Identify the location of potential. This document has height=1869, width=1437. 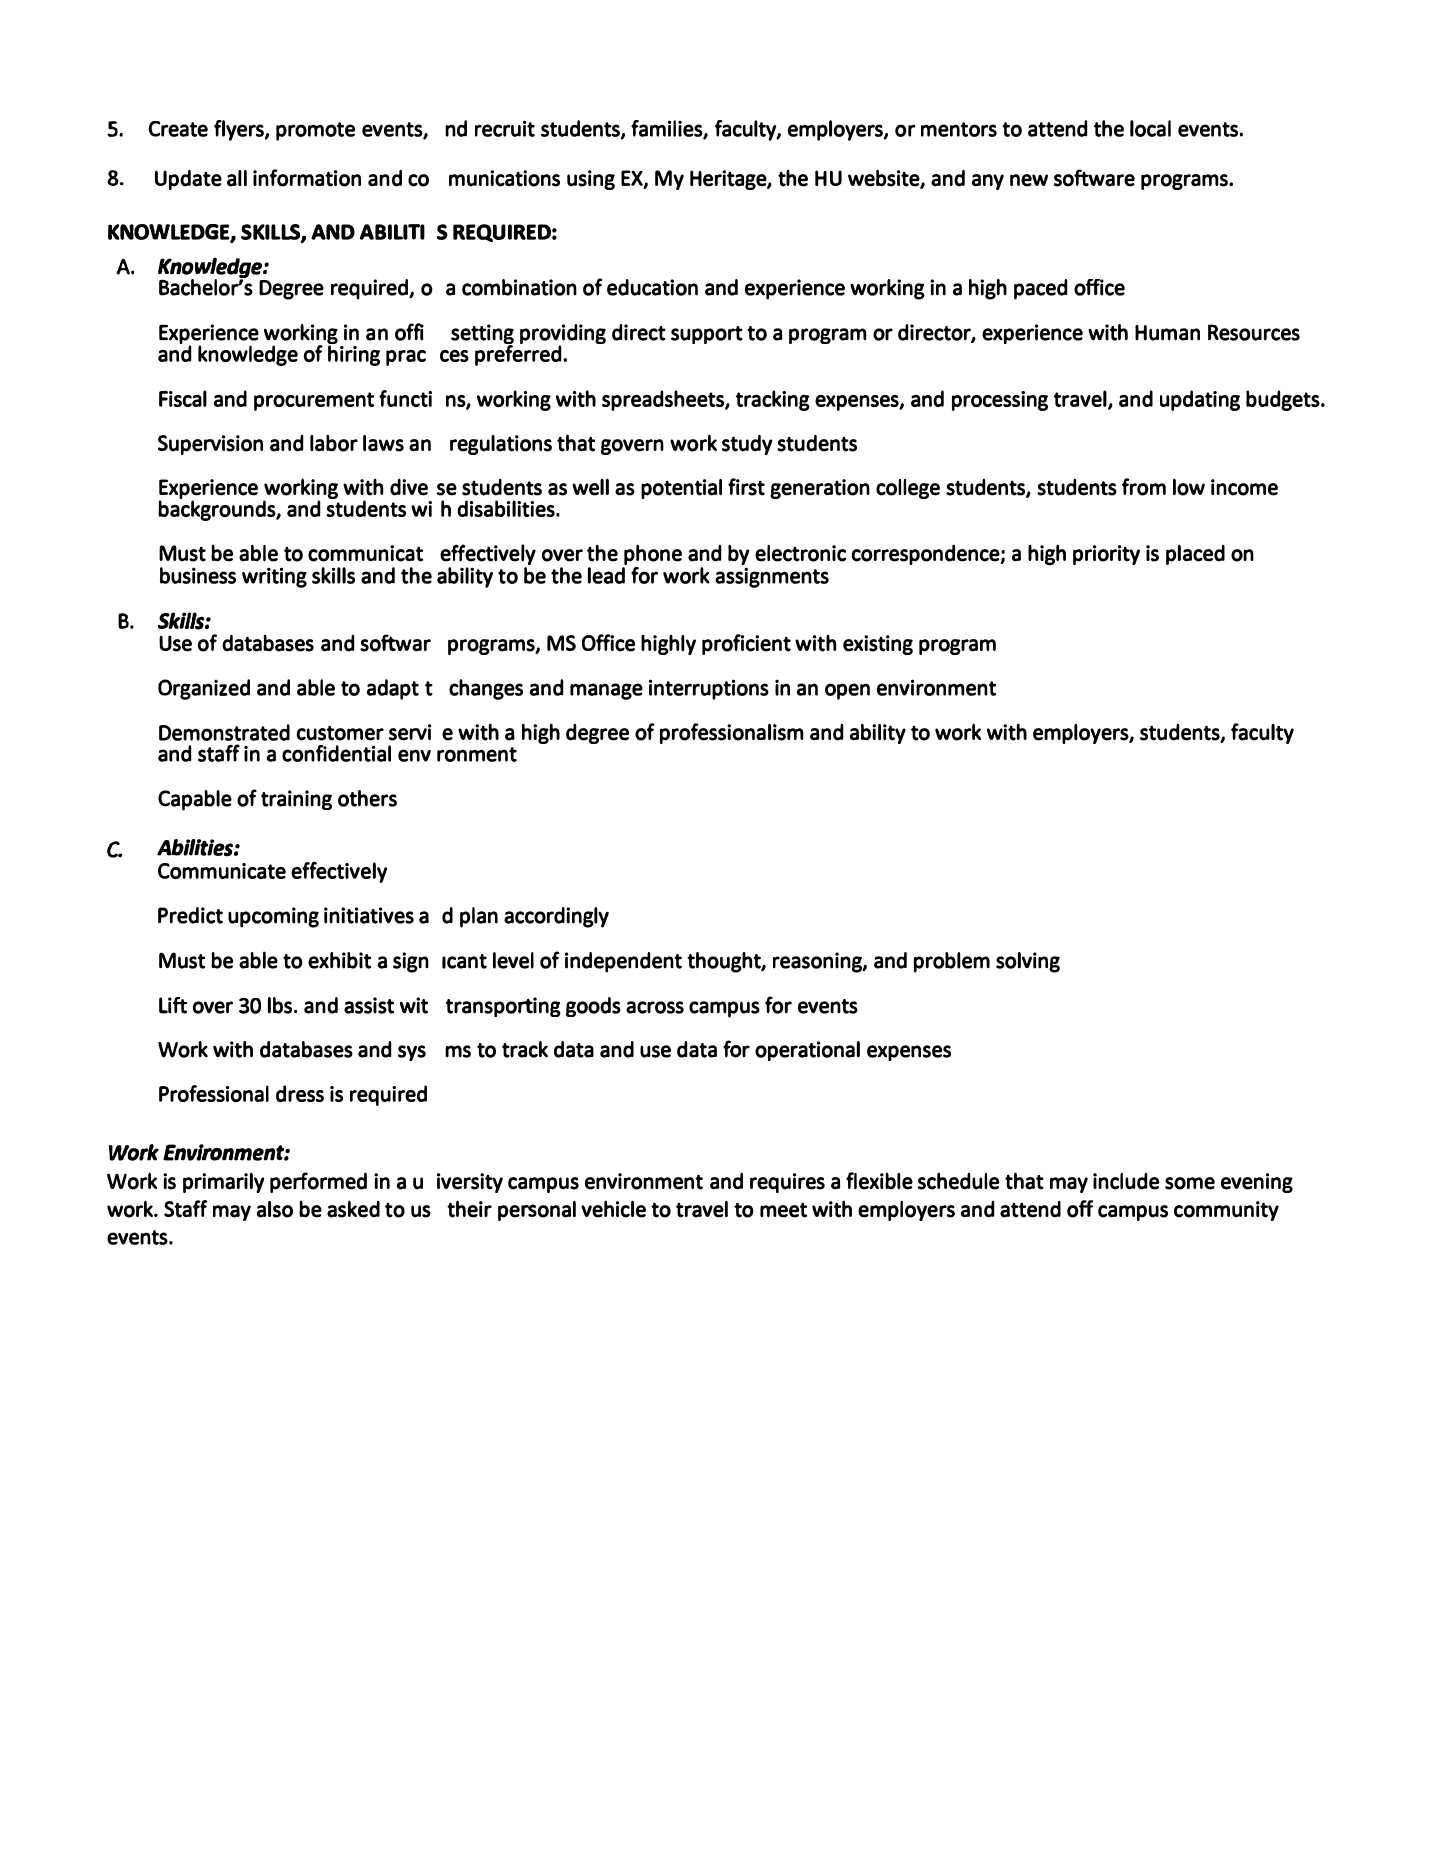
(681, 489).
